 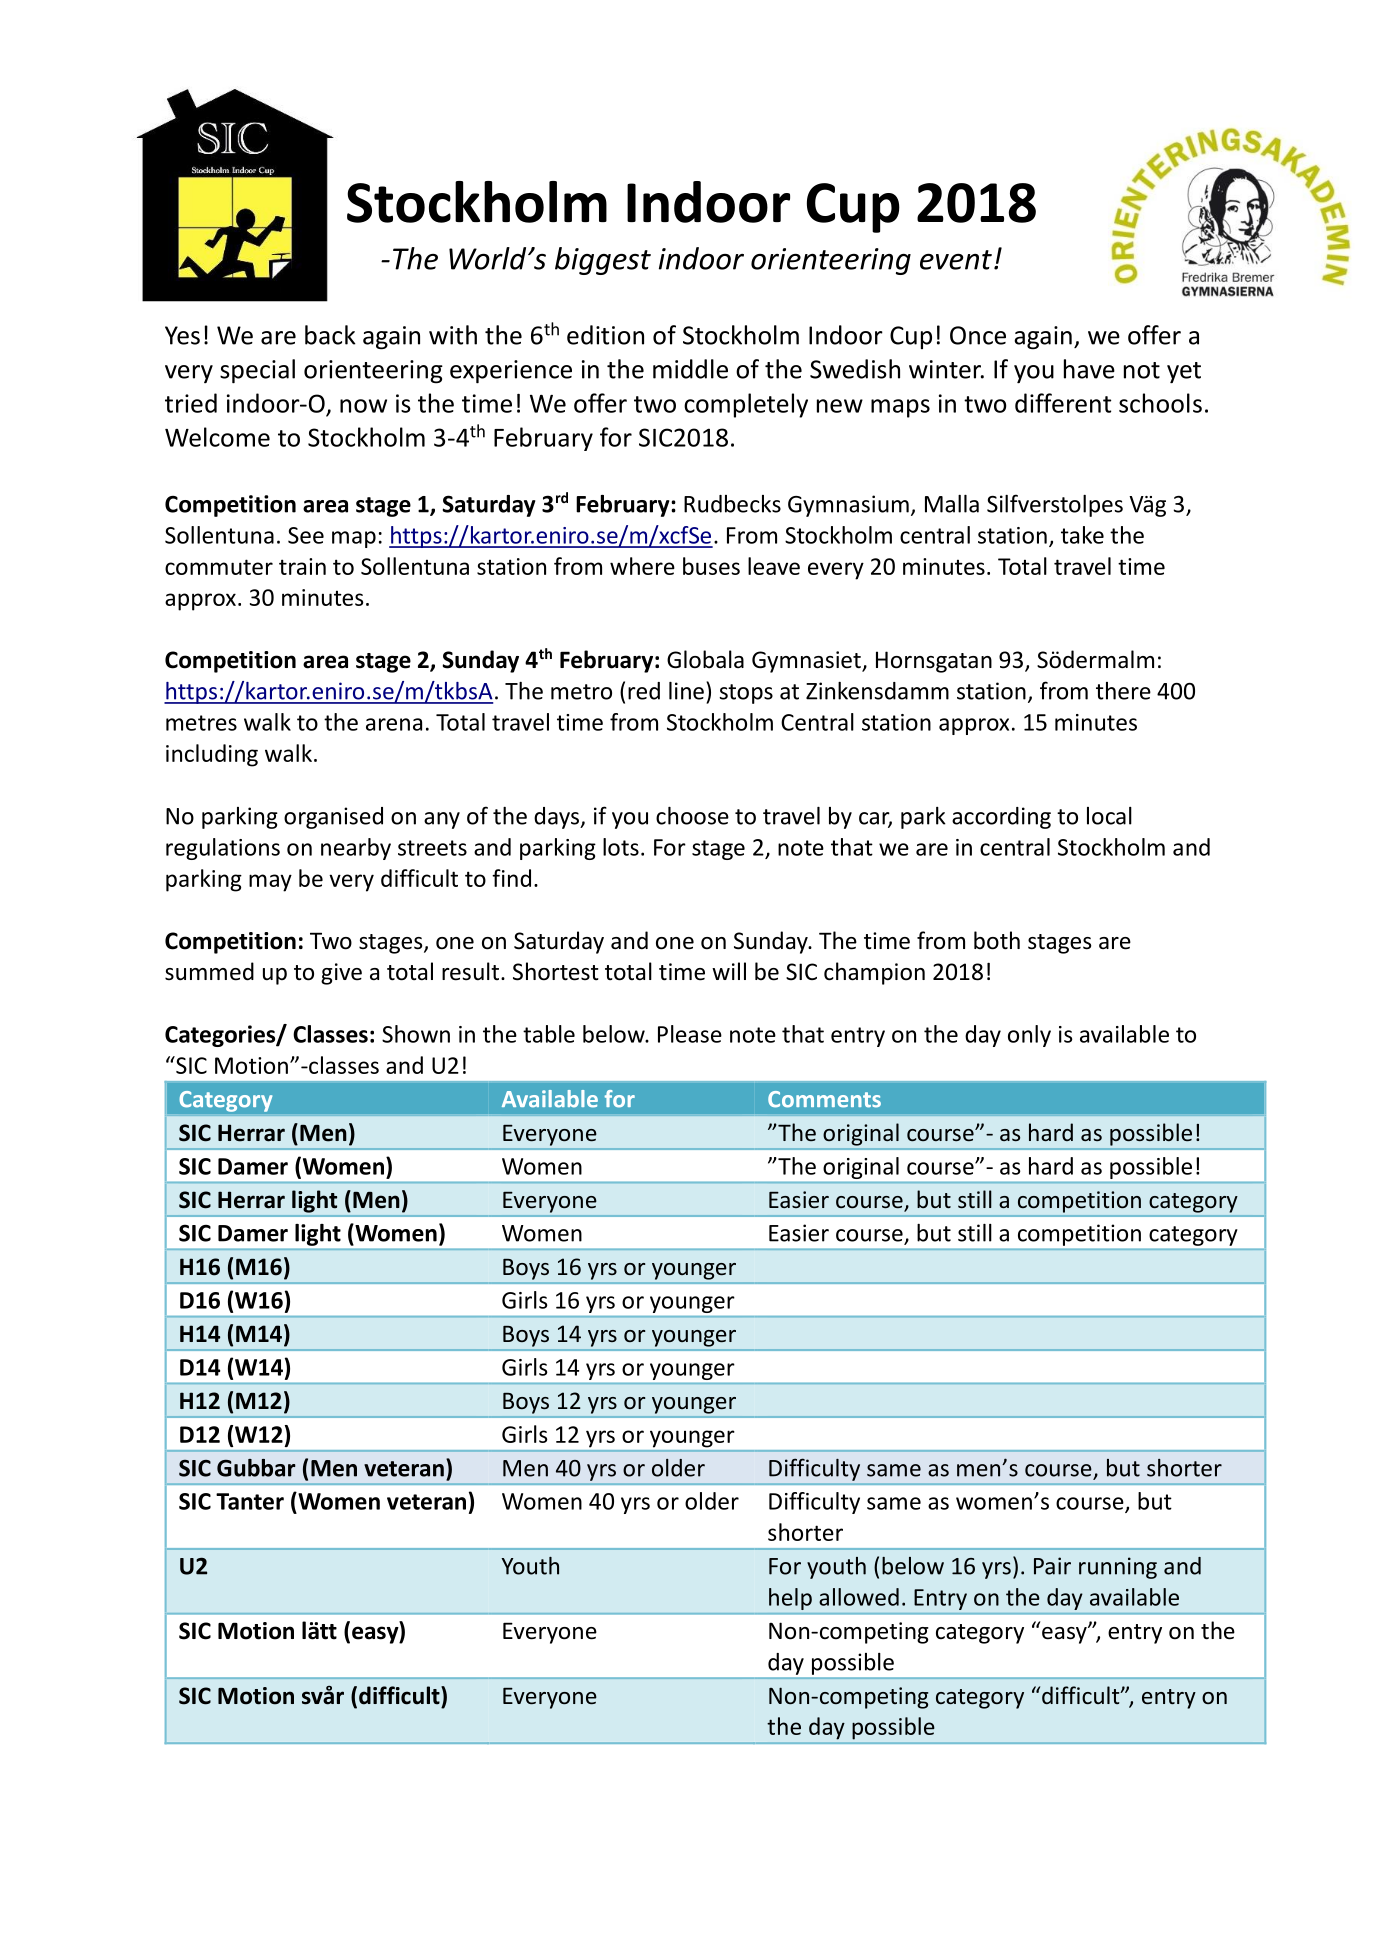 What do you see at coordinates (997, 940) in the document?
I see `both` at bounding box center [997, 940].
